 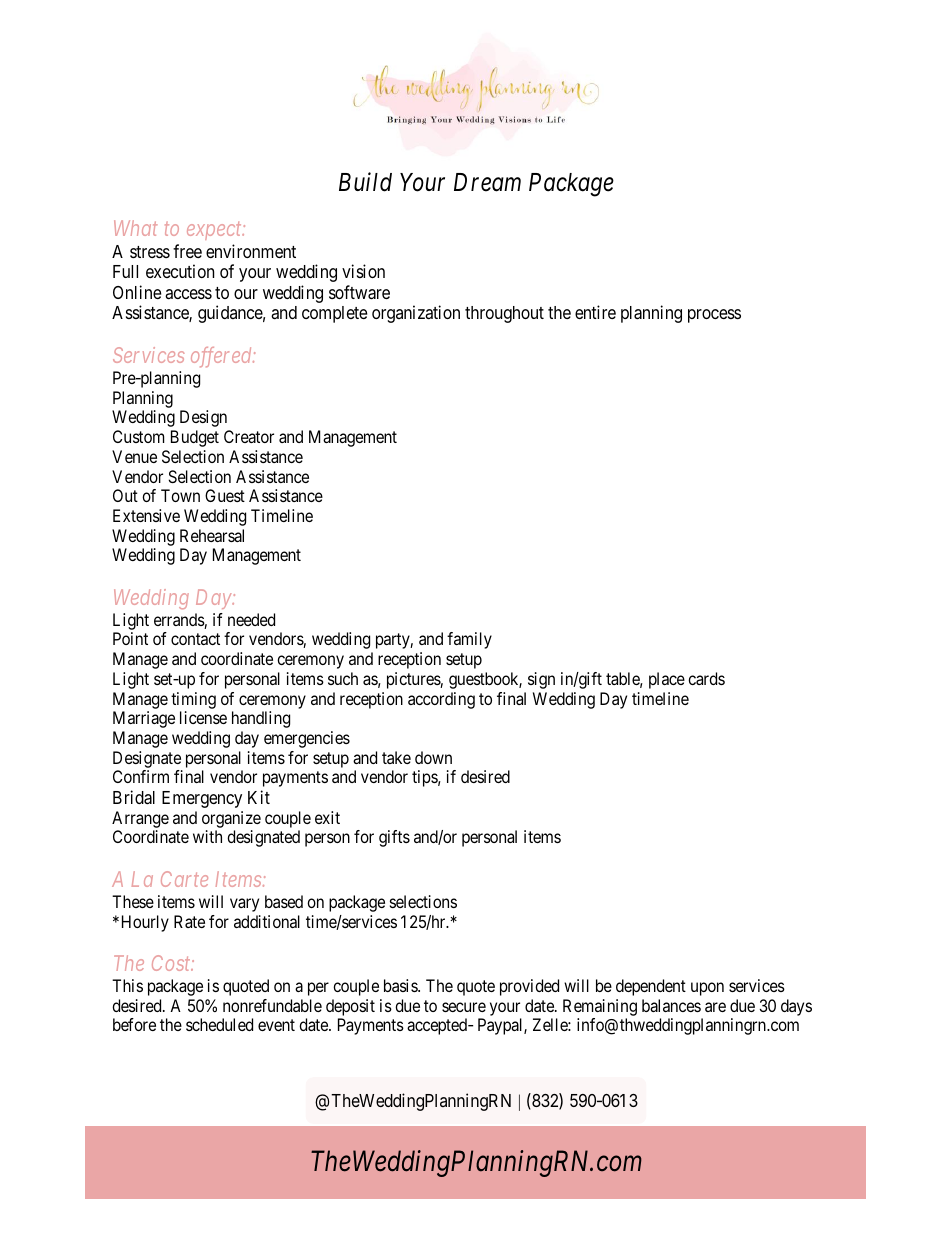 I want to click on Town, so click(x=180, y=495).
